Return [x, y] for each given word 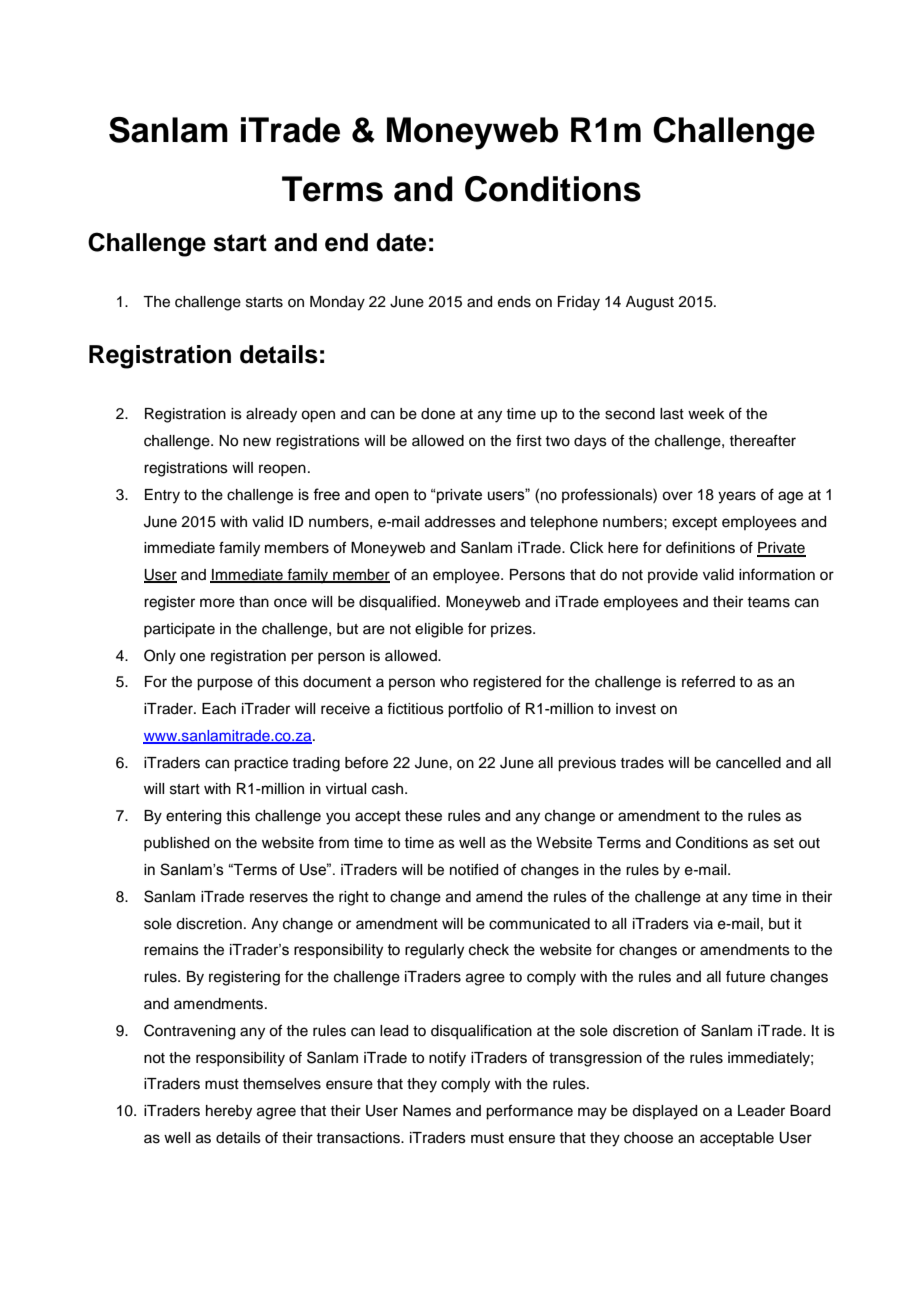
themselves [282, 1084]
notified [474, 869]
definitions [700, 547]
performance [529, 1112]
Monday [337, 303]
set [784, 843]
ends [514, 302]
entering [193, 817]
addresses [460, 522]
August [650, 303]
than [254, 602]
